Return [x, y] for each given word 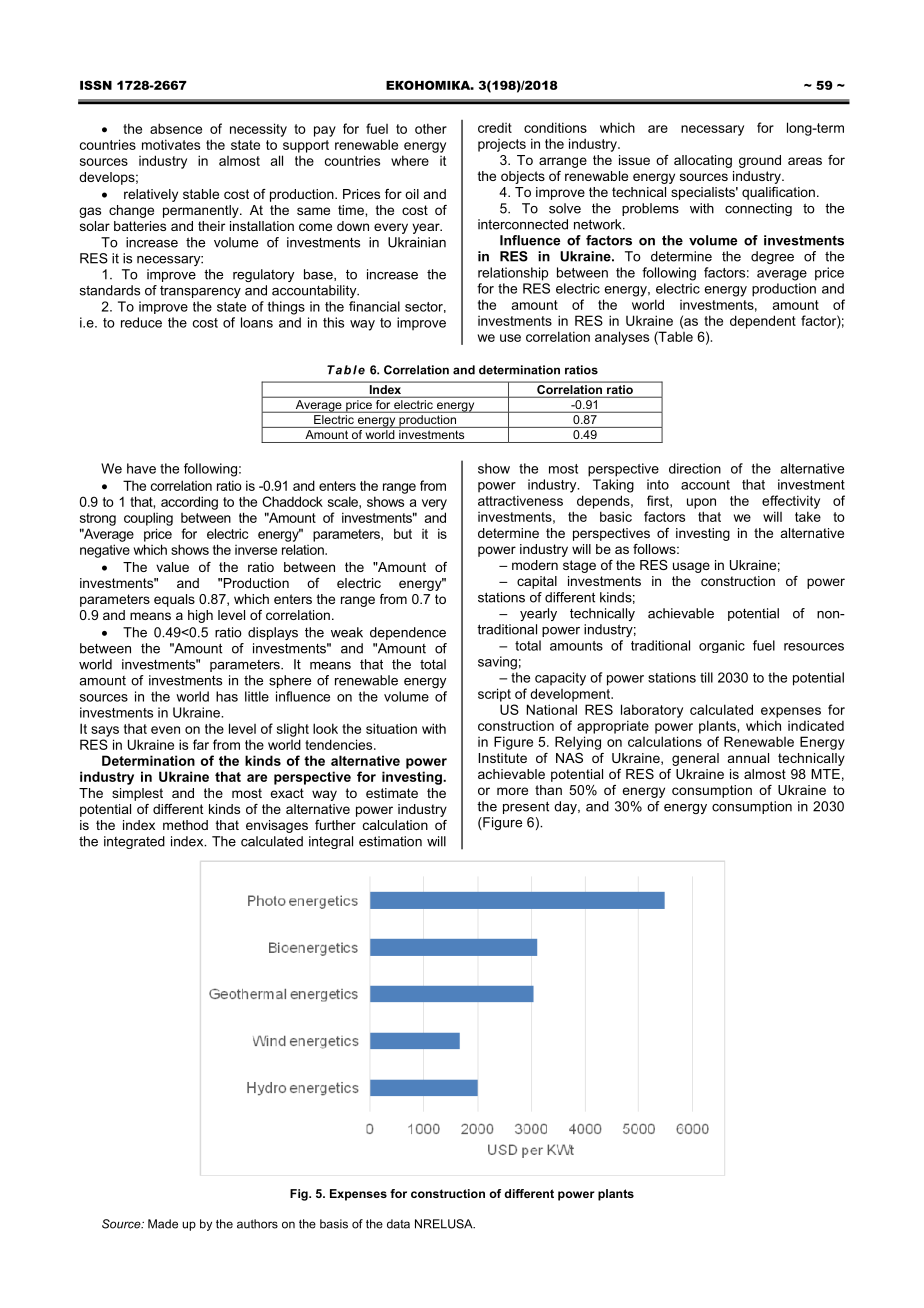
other [431, 128]
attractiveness [520, 500]
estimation [390, 841]
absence [176, 128]
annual [748, 758]
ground [760, 161]
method [185, 825]
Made [163, 1224]
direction [695, 468]
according [189, 503]
